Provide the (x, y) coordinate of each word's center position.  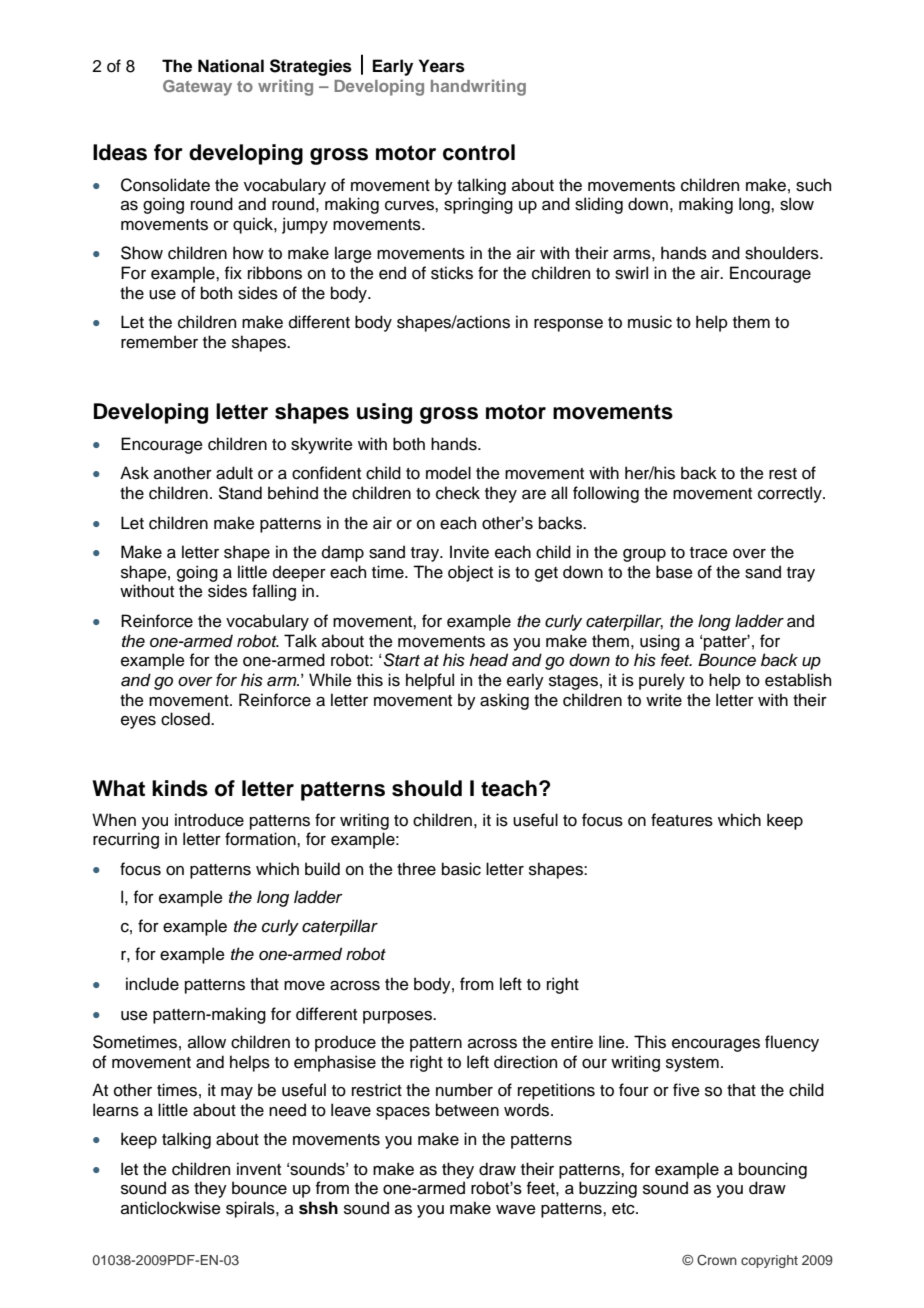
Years (442, 66)
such (813, 185)
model (448, 473)
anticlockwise (171, 1208)
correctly (791, 494)
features (682, 820)
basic (461, 869)
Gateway (197, 88)
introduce (209, 820)
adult (234, 473)
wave (516, 1210)
